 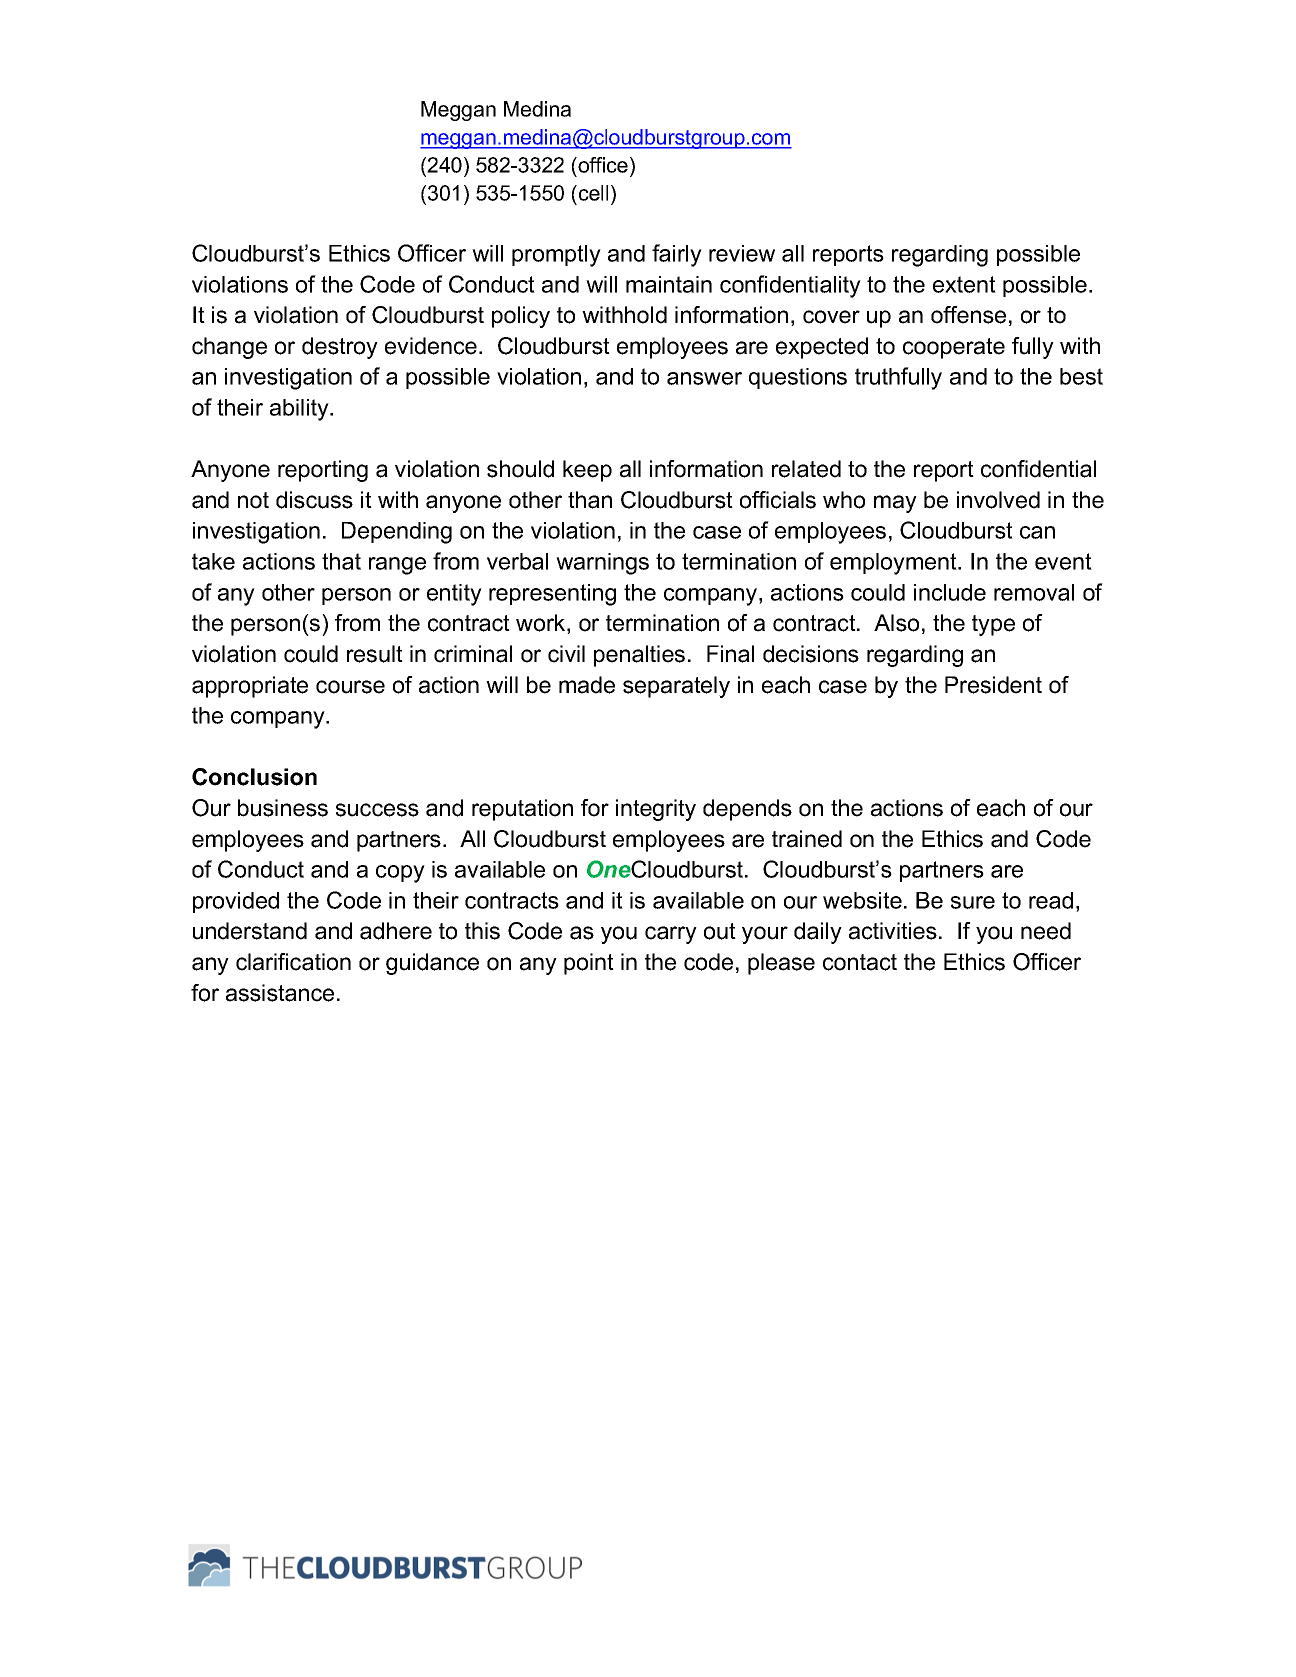 I want to click on course, so click(x=350, y=687).
